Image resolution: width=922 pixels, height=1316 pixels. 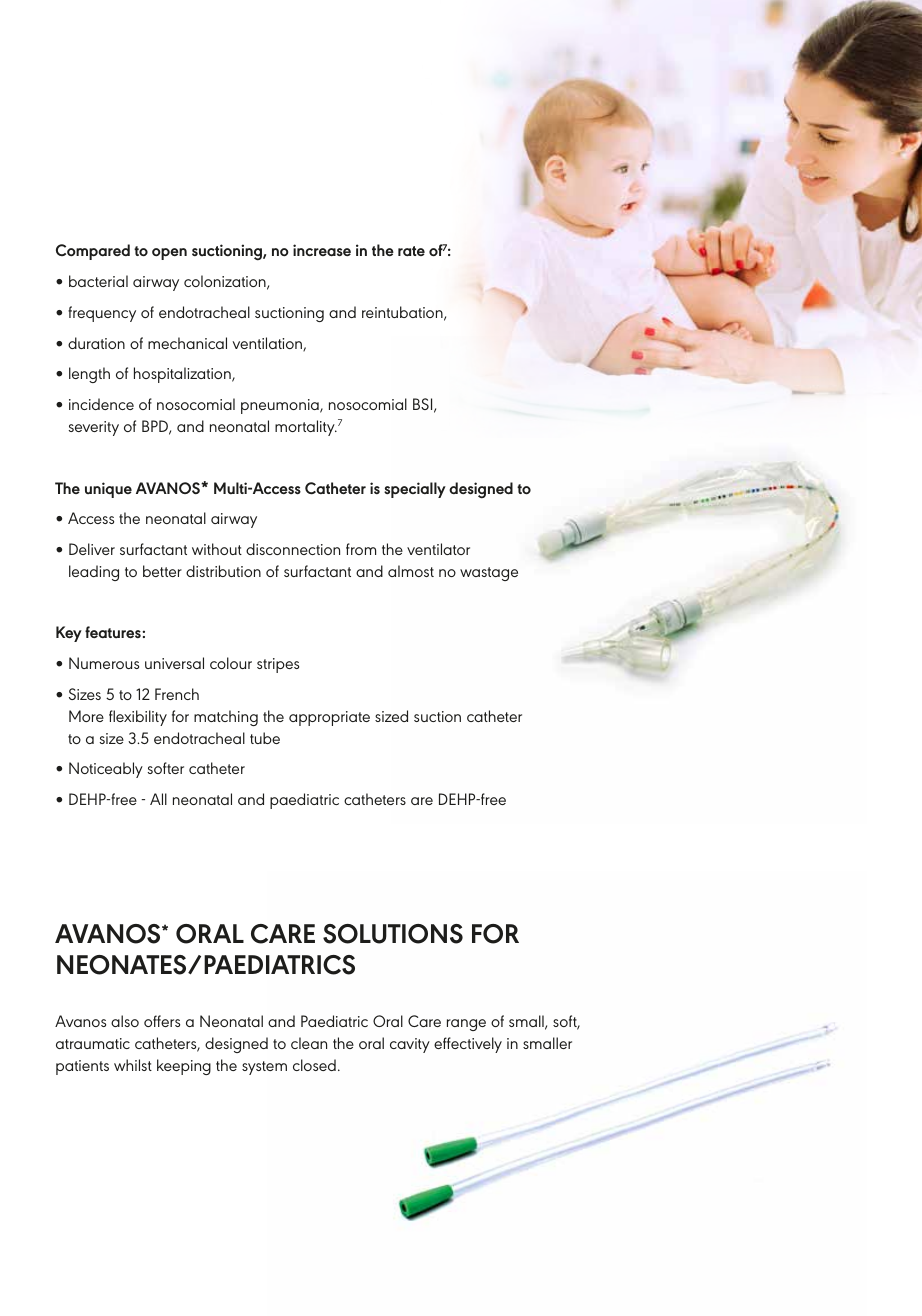 What do you see at coordinates (322, 250) in the screenshot?
I see `increase` at bounding box center [322, 250].
